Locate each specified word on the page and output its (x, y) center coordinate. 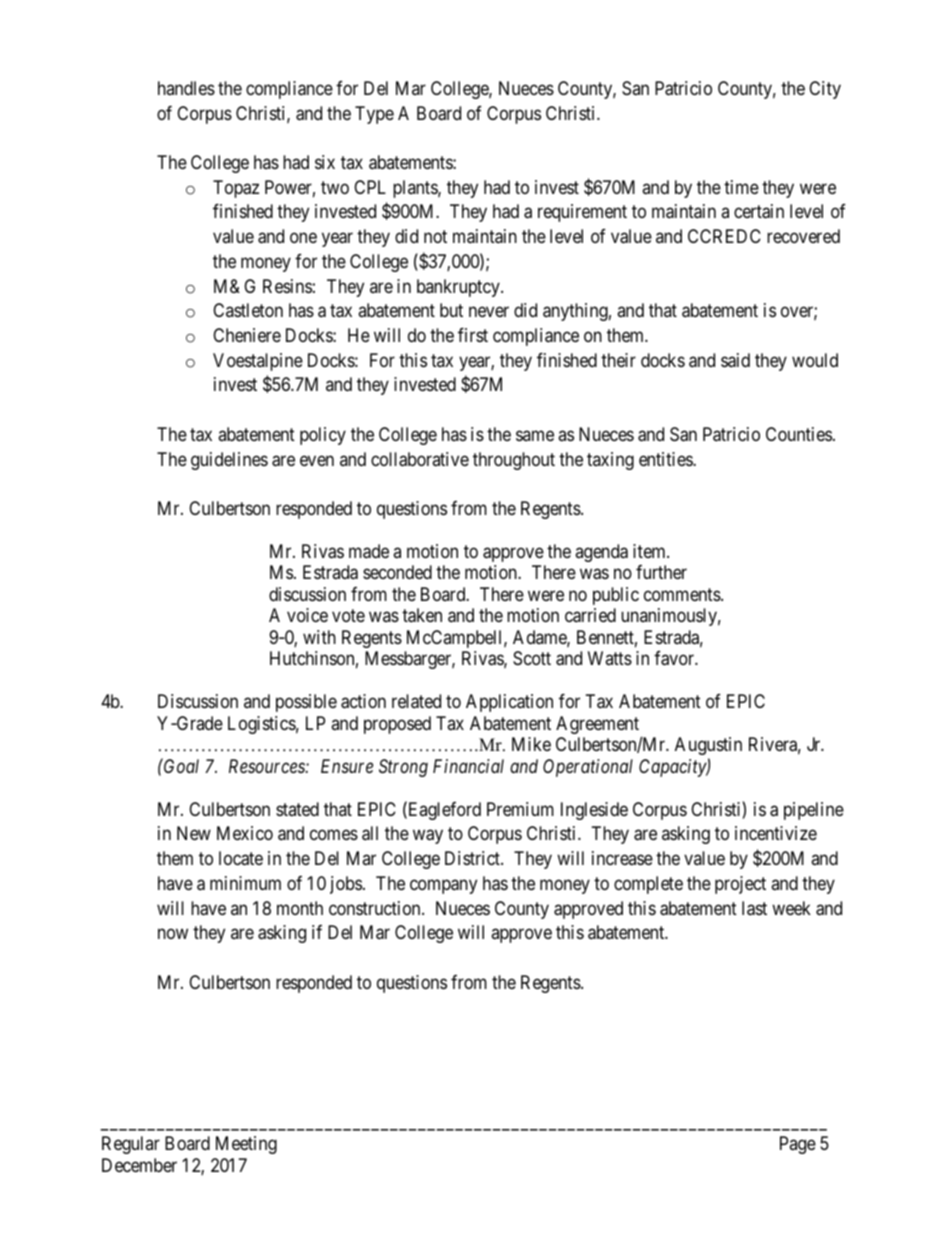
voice (307, 615)
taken (422, 615)
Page (798, 1145)
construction (376, 908)
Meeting (246, 1145)
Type (374, 115)
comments (683, 594)
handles (186, 88)
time (741, 187)
